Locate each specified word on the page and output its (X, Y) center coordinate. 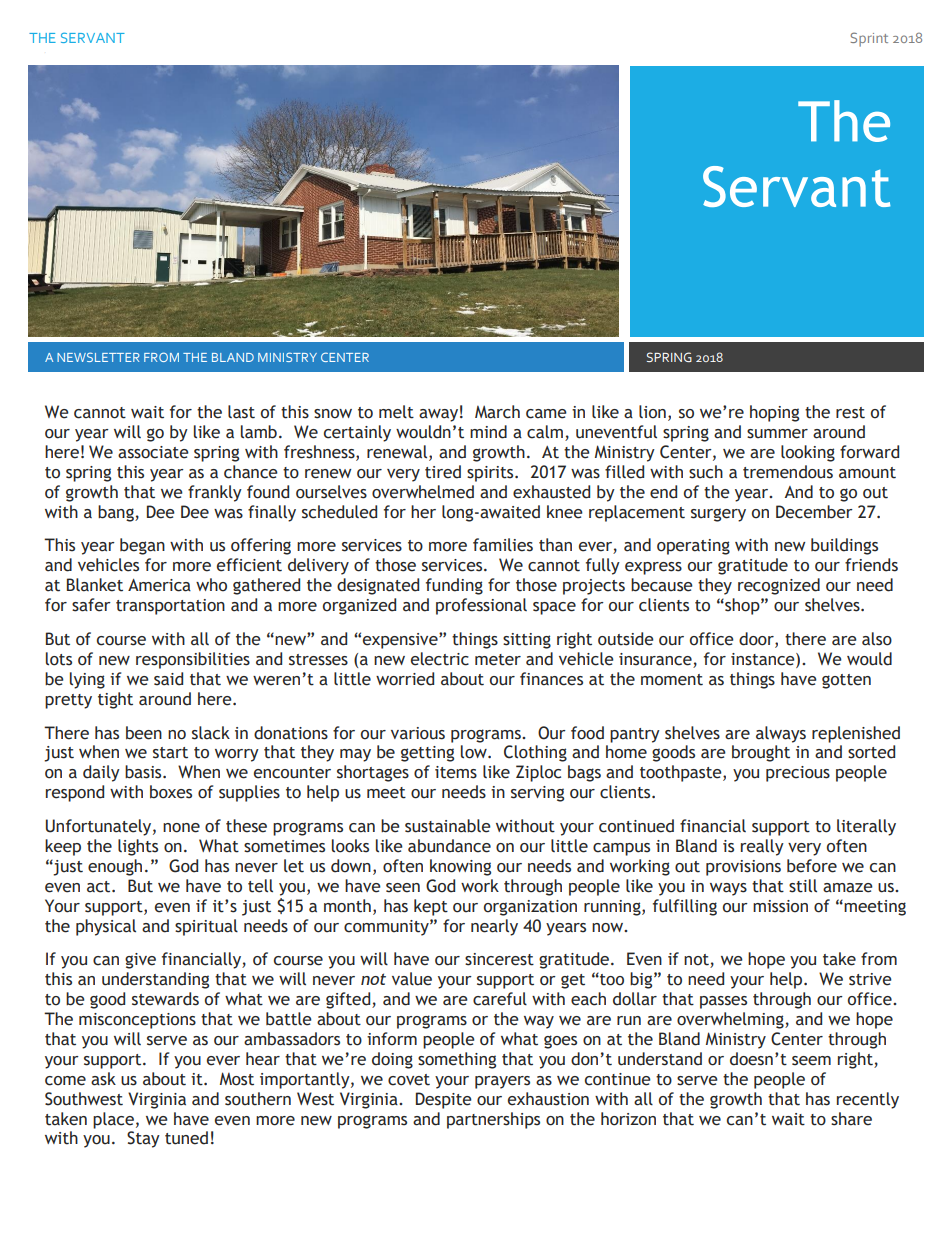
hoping (774, 413)
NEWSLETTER (98, 357)
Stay (143, 1139)
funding (454, 586)
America (159, 585)
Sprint (869, 39)
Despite (444, 1100)
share (851, 1119)
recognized (779, 586)
